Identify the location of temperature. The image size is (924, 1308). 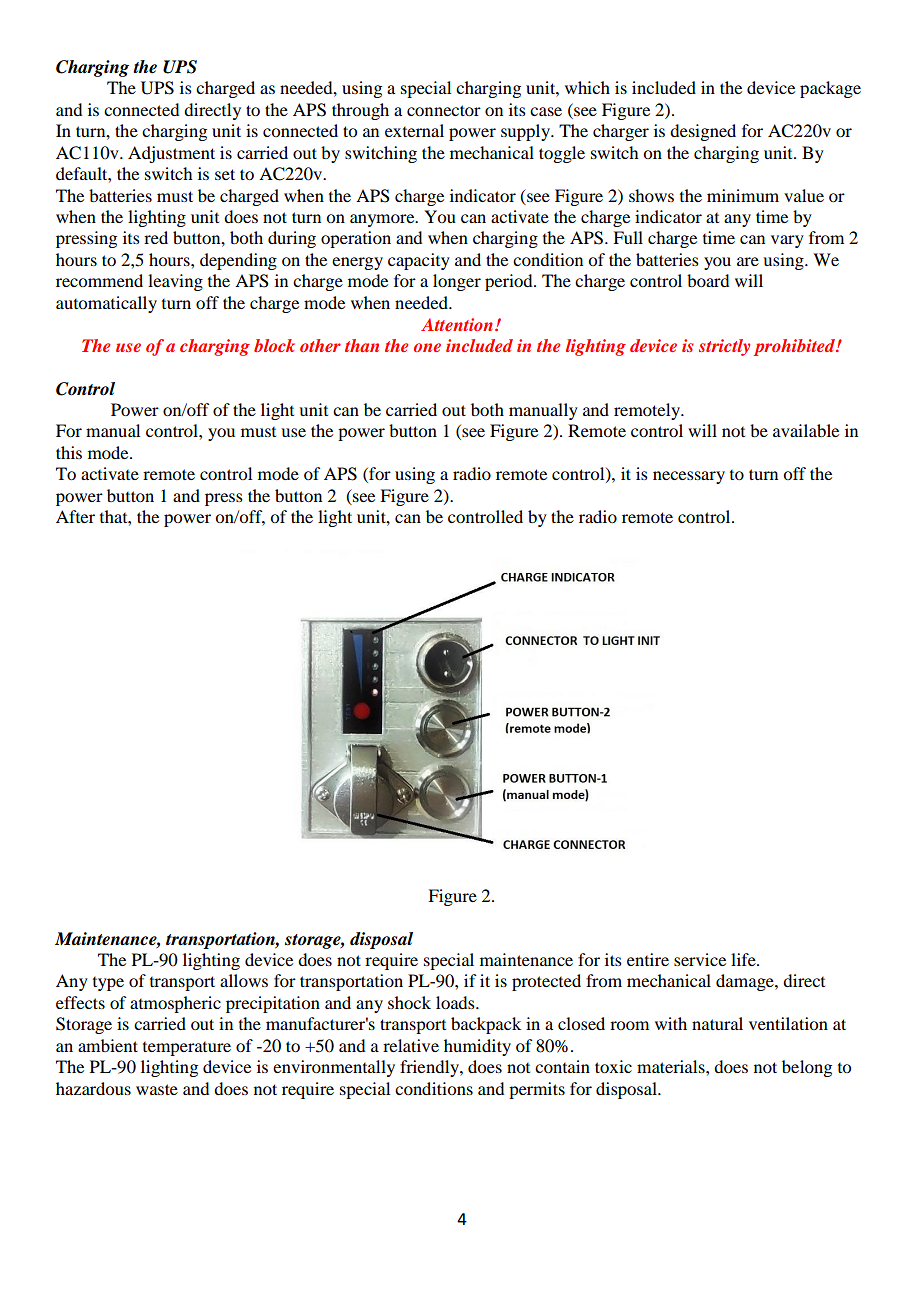
(187, 1049).
